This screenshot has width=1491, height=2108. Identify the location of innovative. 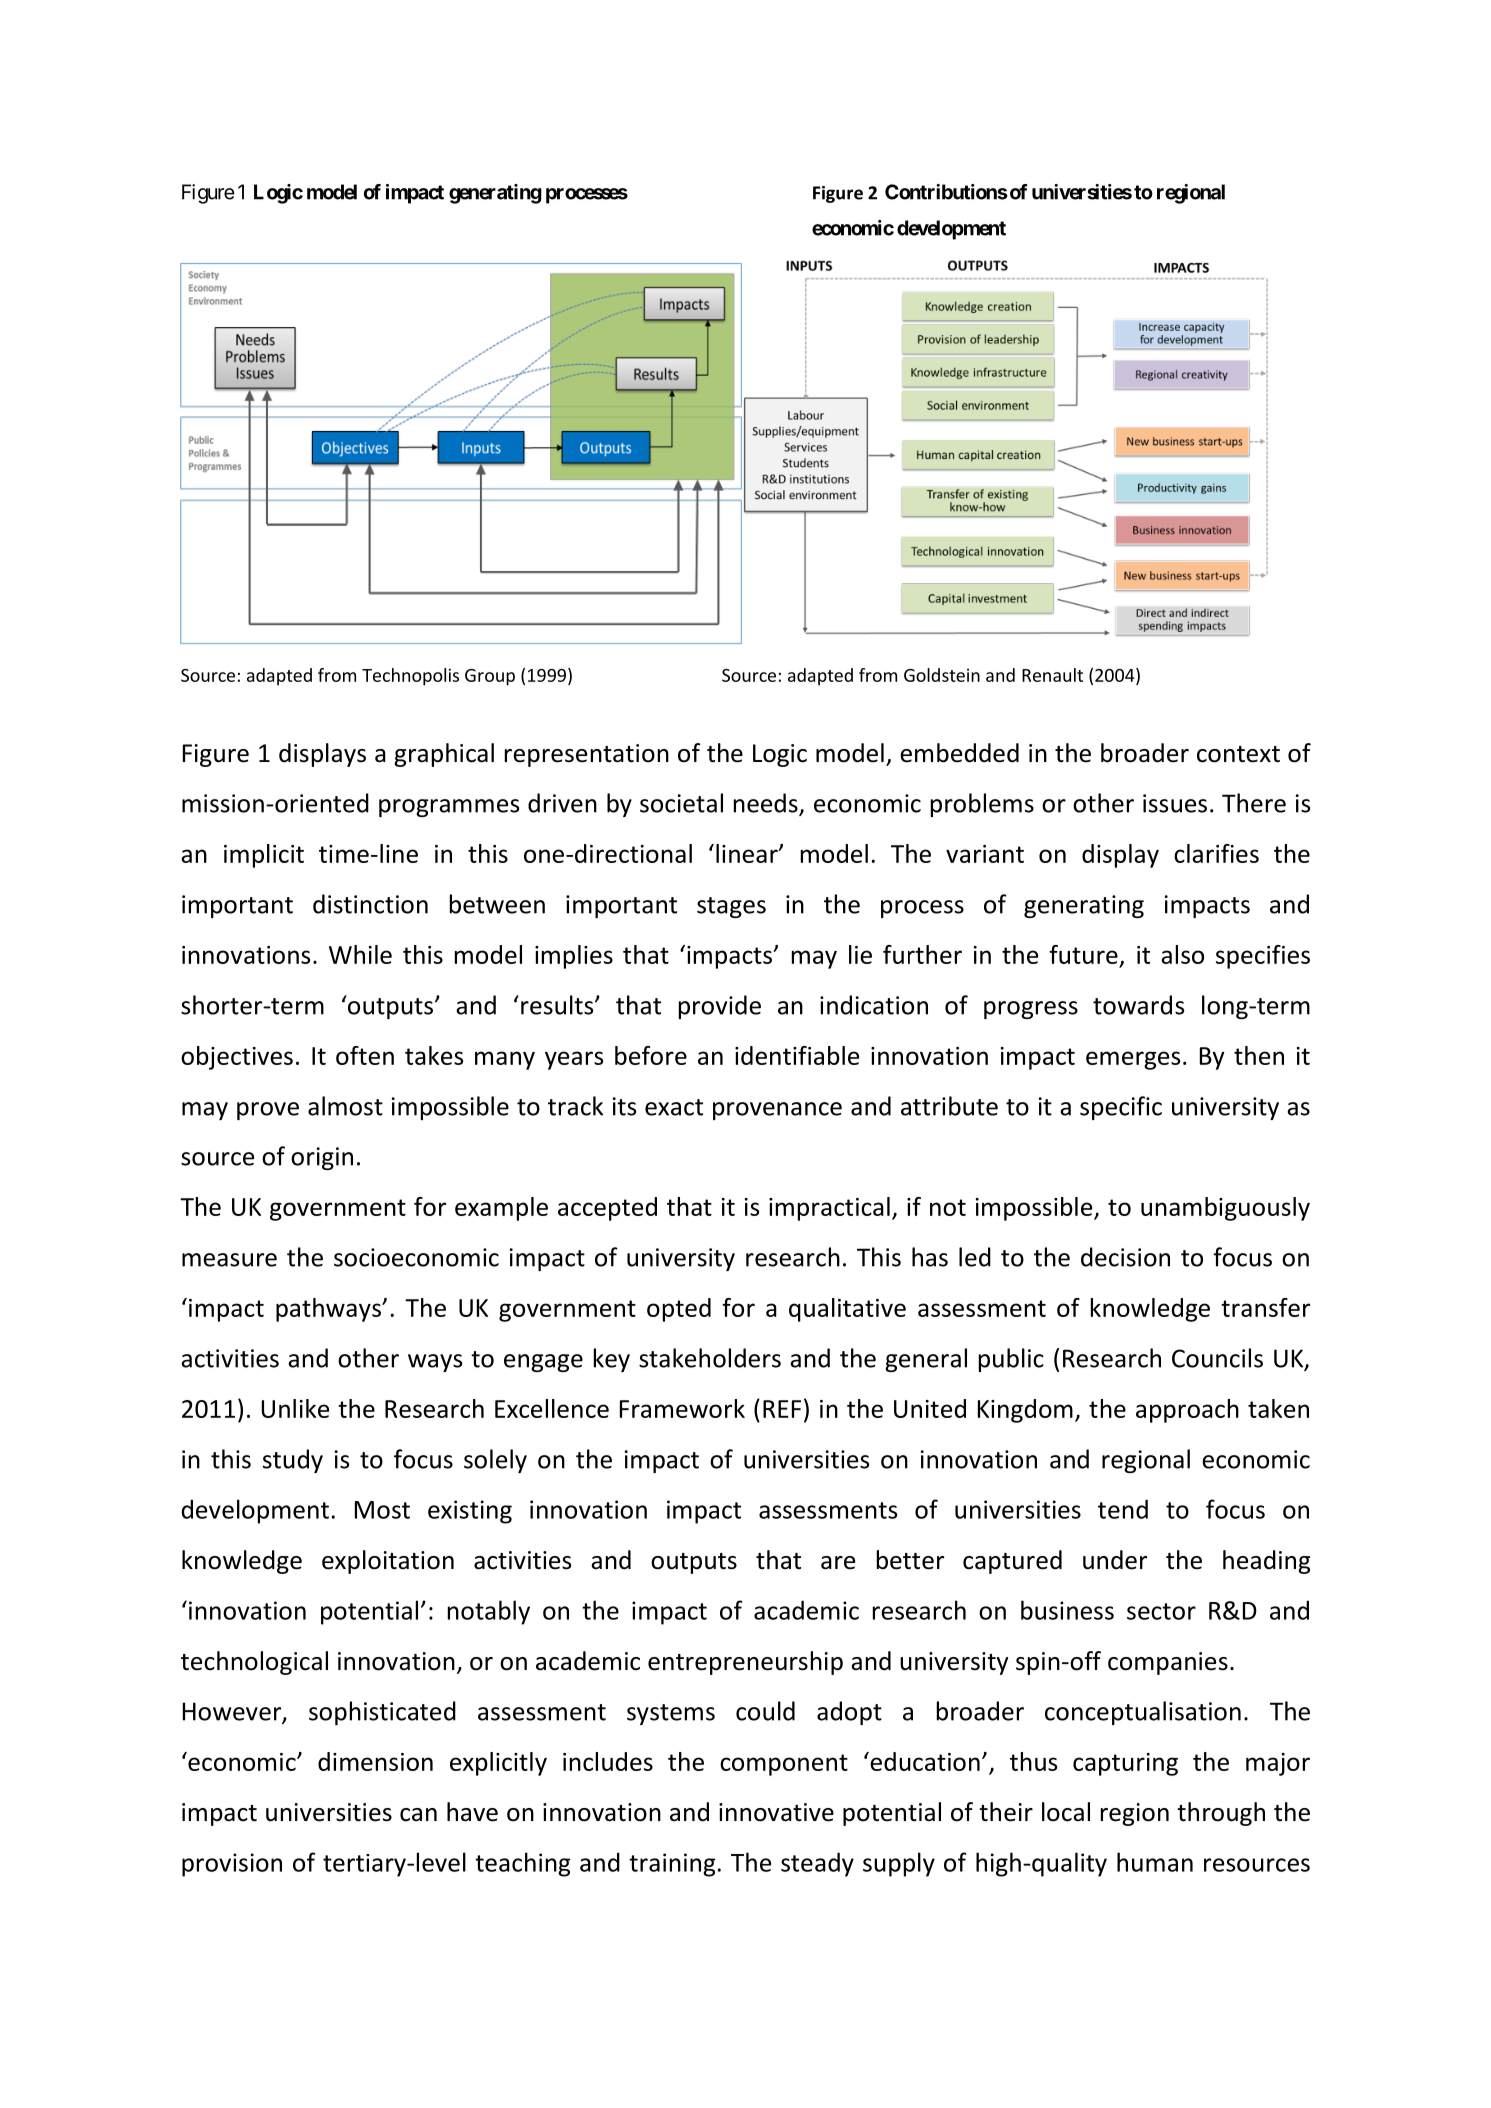
(776, 1812).
